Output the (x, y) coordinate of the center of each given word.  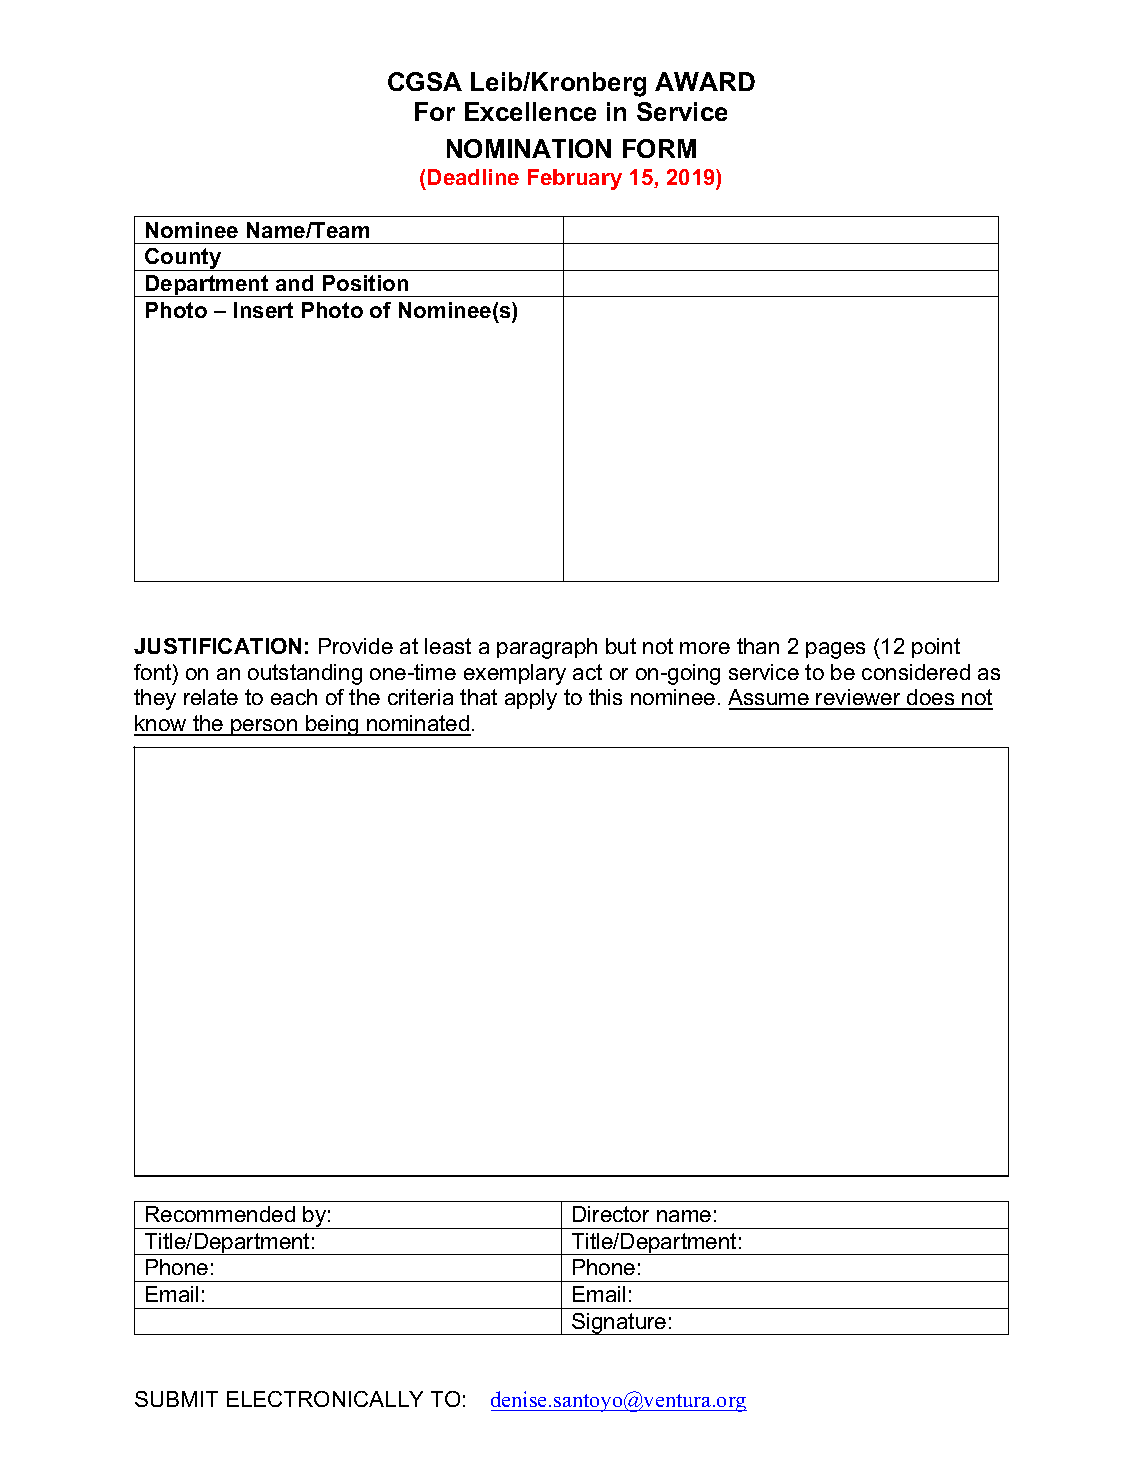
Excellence (530, 111)
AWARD (705, 81)
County (183, 259)
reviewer (859, 699)
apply (531, 699)
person (264, 727)
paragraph (547, 648)
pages (835, 650)
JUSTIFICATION (217, 646)
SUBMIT (176, 1399)
